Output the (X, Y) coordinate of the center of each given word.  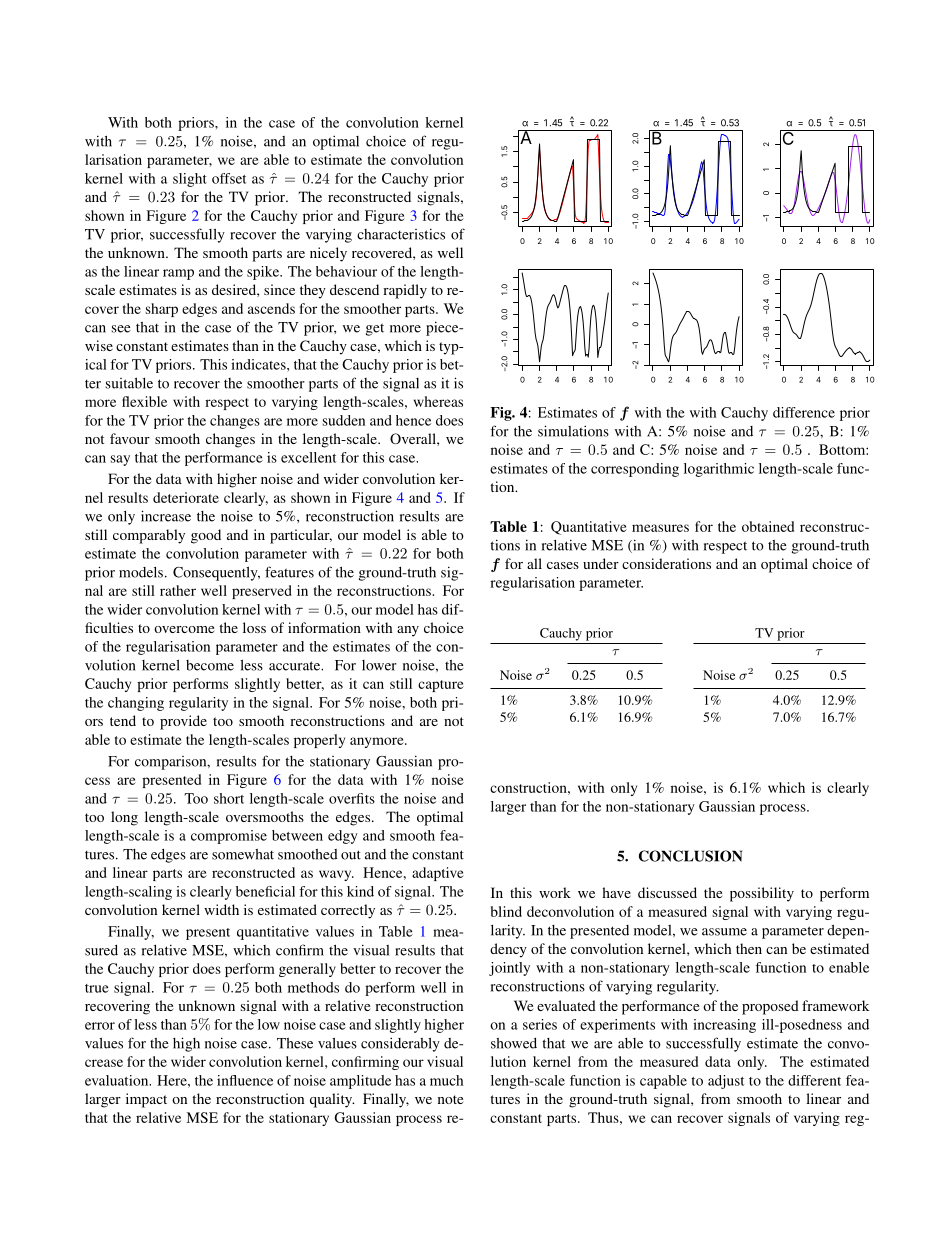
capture (441, 686)
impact (146, 1100)
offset (229, 178)
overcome (184, 629)
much (447, 1080)
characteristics (401, 234)
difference (804, 412)
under (601, 563)
